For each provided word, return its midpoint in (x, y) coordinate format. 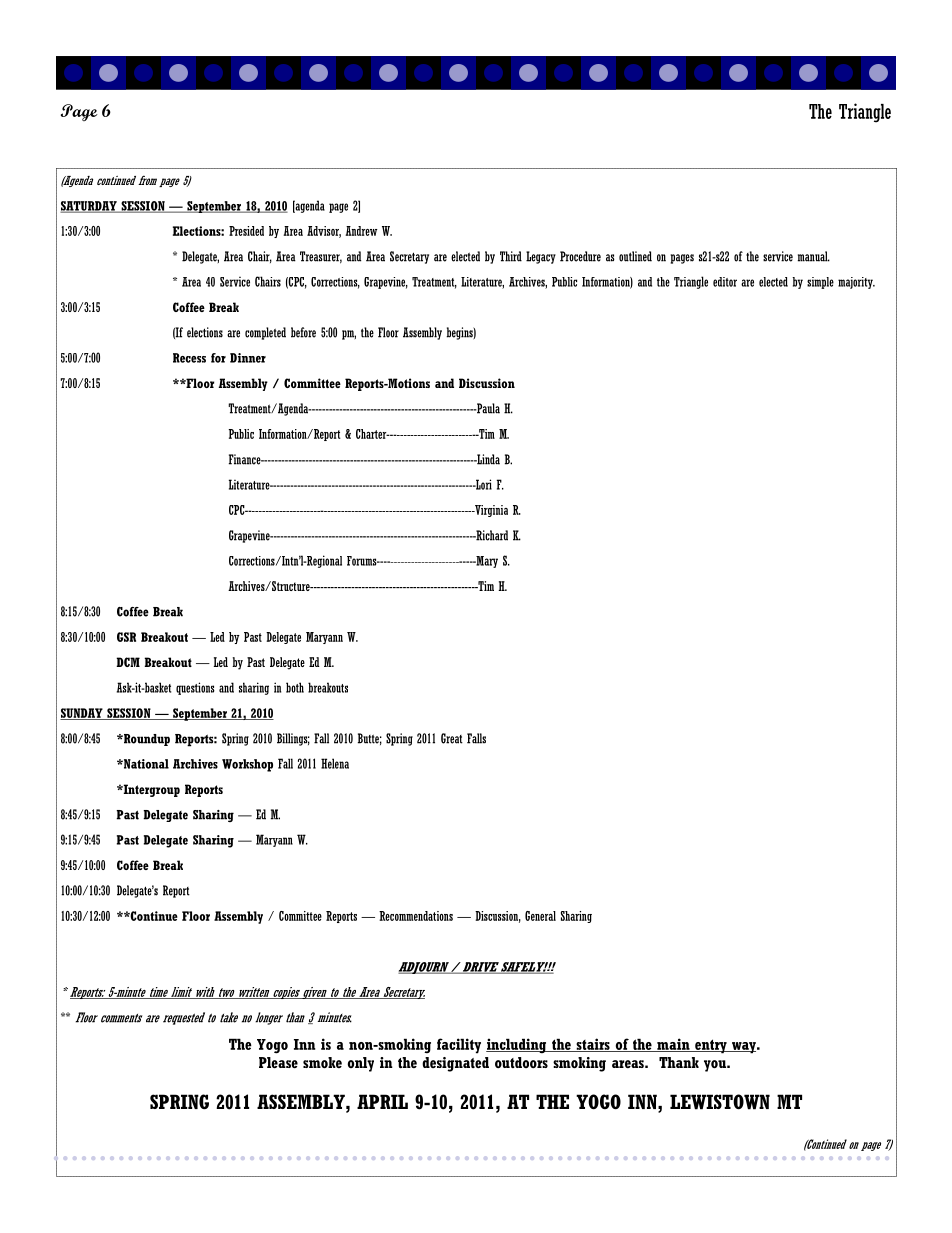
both (295, 687)
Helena (335, 763)
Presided (246, 231)
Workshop (247, 765)
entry (711, 1046)
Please (278, 1063)
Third (511, 256)
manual (814, 256)
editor (725, 282)
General (540, 916)
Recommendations (416, 916)
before (303, 332)
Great (452, 738)
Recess (189, 358)
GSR (126, 637)
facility (459, 1046)
